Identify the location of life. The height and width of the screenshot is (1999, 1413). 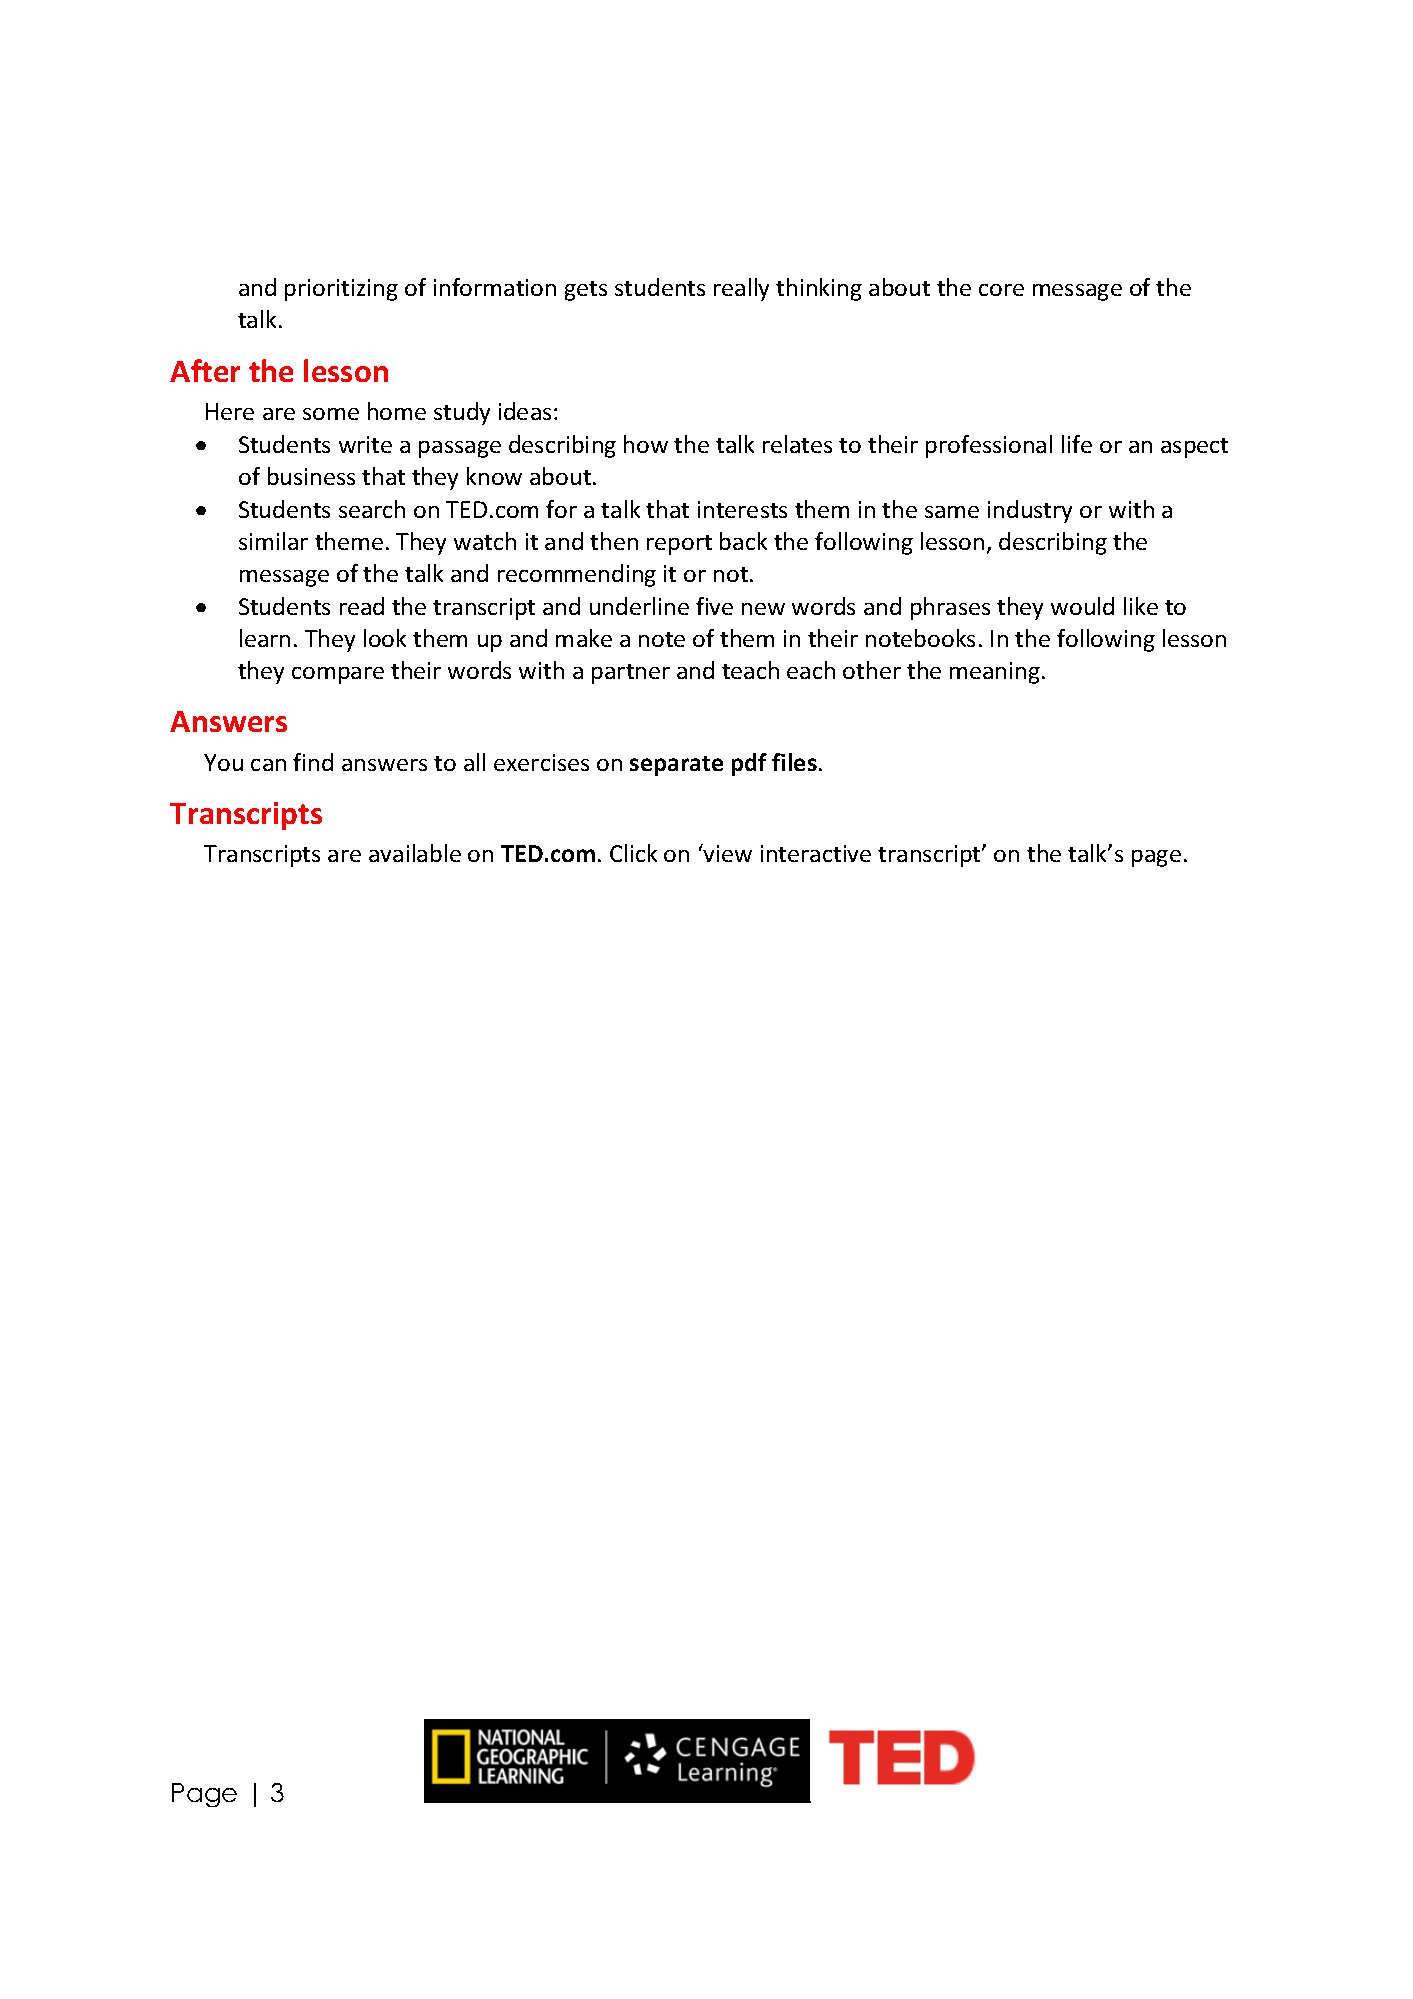
(1077, 444).
